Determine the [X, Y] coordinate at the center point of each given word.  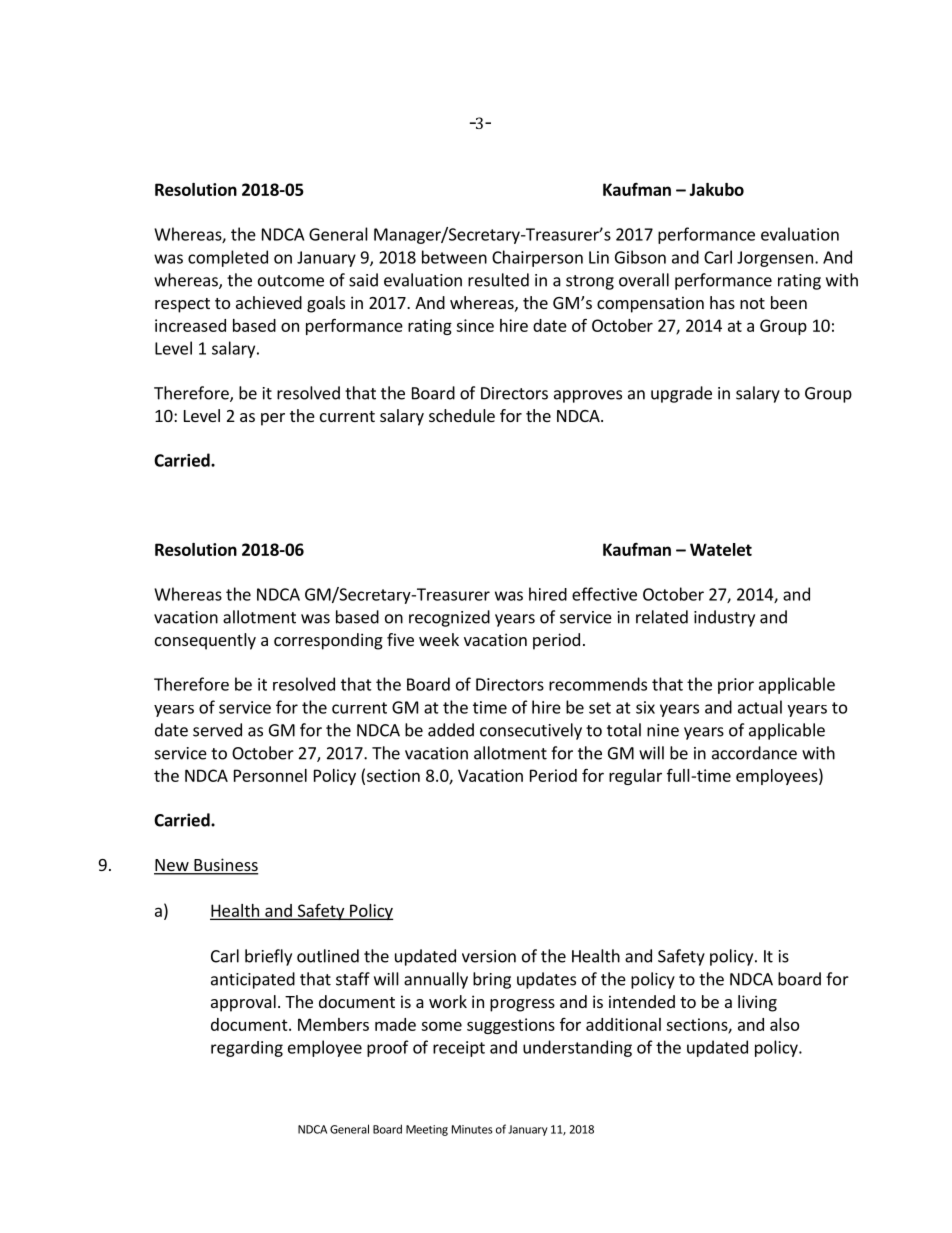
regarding [247, 1049]
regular [635, 777]
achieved [269, 302]
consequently [205, 641]
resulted [498, 280]
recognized [449, 618]
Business [225, 866]
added [451, 730]
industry [724, 618]
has [722, 302]
